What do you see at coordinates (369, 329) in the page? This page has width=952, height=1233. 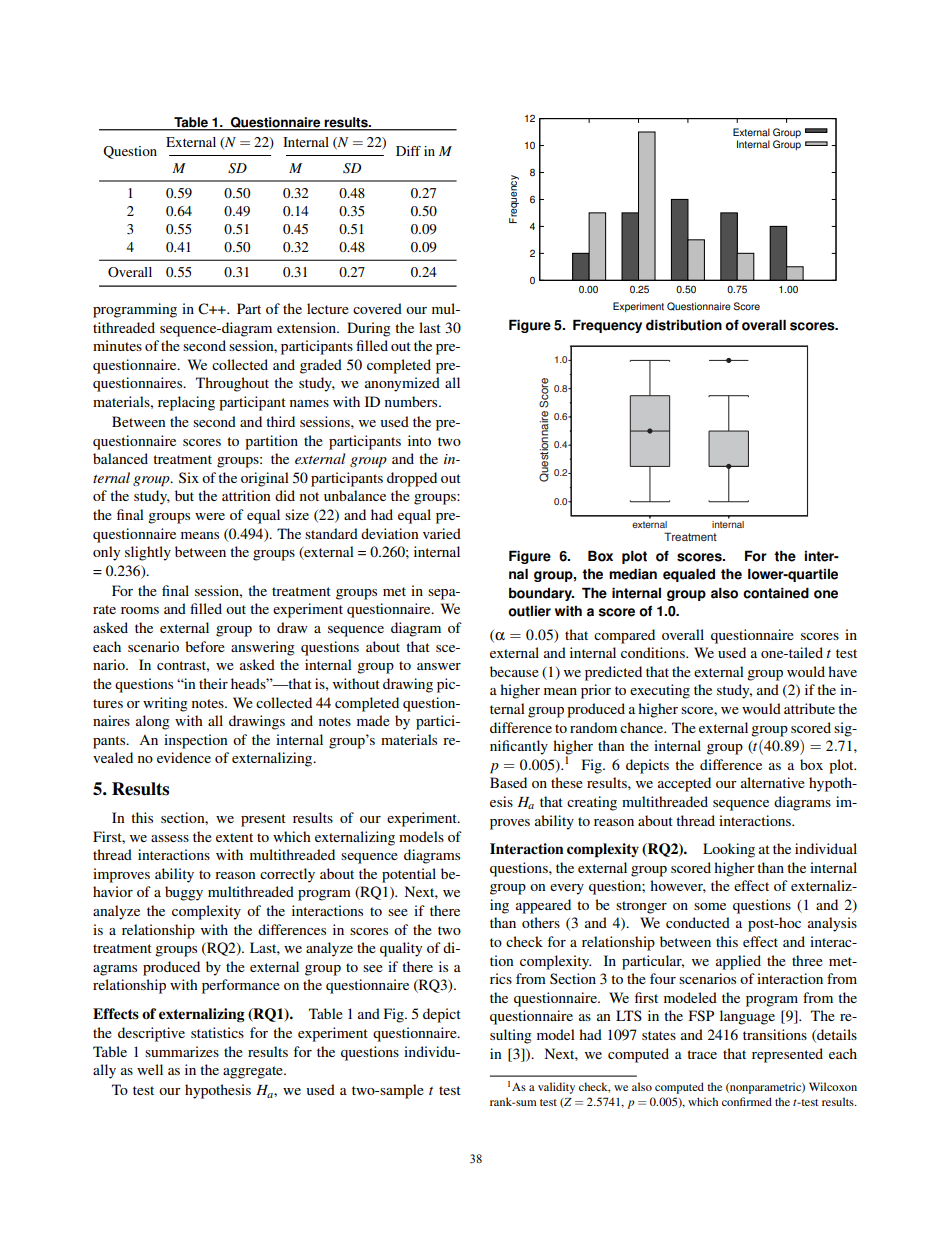 I see `During` at bounding box center [369, 329].
